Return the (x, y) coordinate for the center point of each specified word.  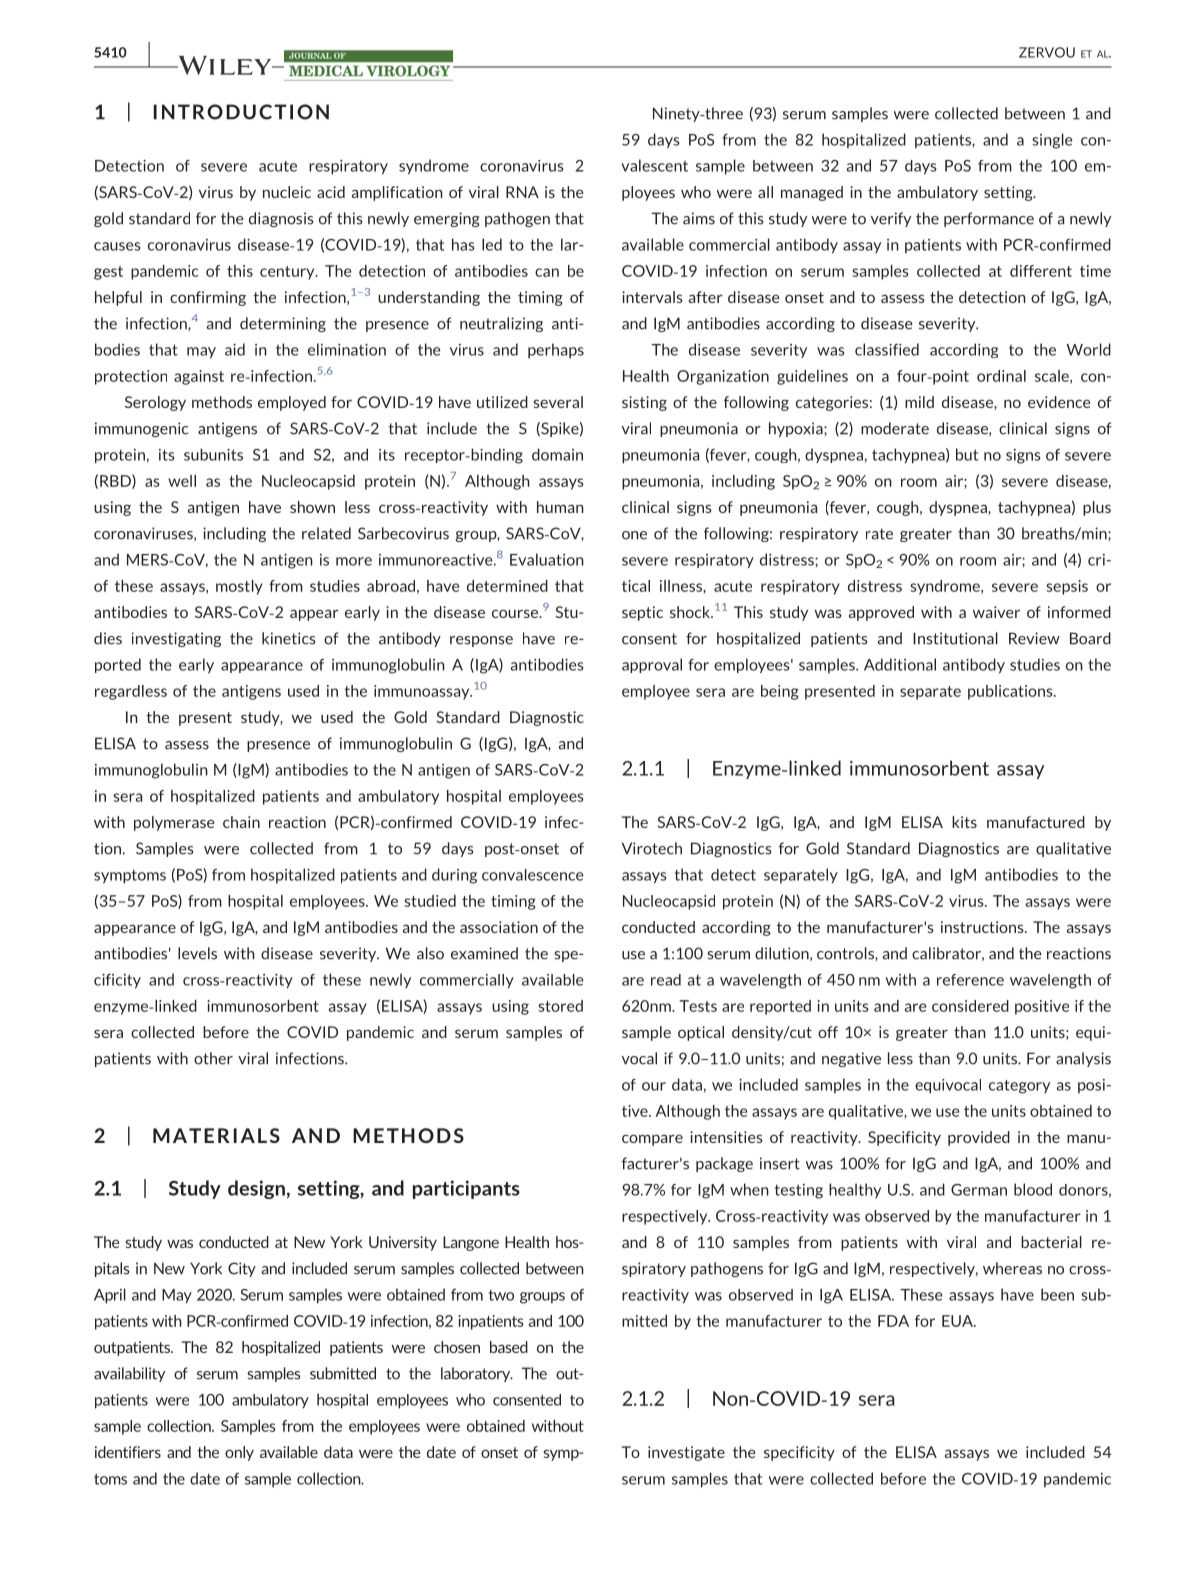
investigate (686, 1453)
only (239, 1453)
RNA (522, 192)
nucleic (287, 192)
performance (989, 219)
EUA (958, 1321)
